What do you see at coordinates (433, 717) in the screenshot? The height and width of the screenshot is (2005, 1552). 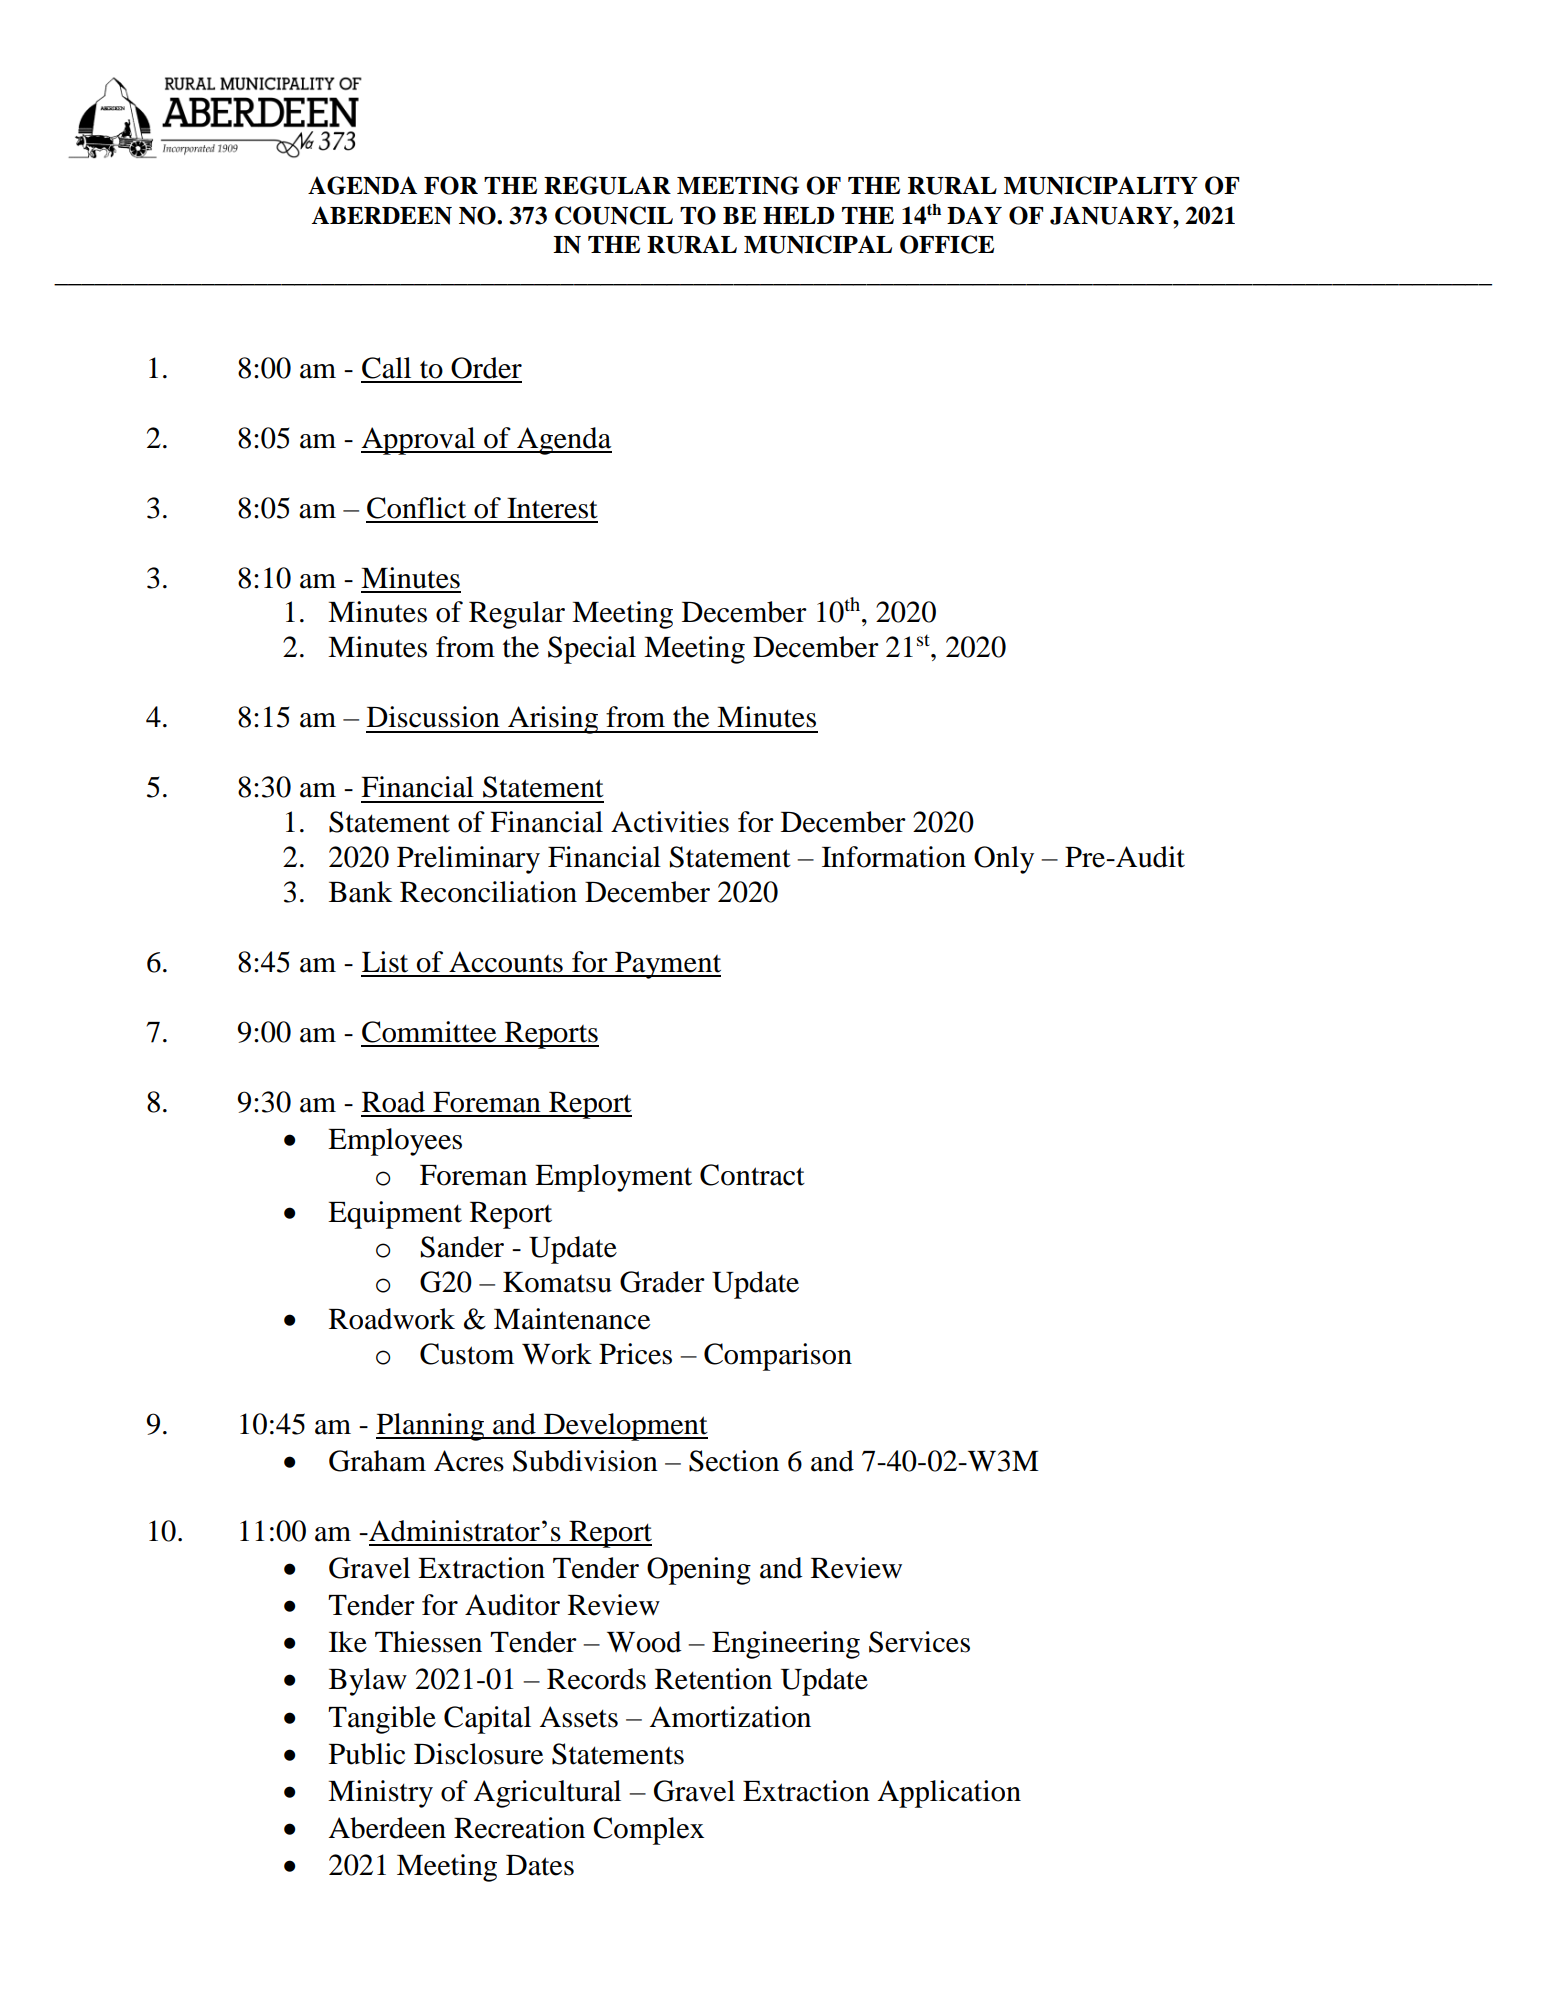 I see `Discussion` at bounding box center [433, 717].
